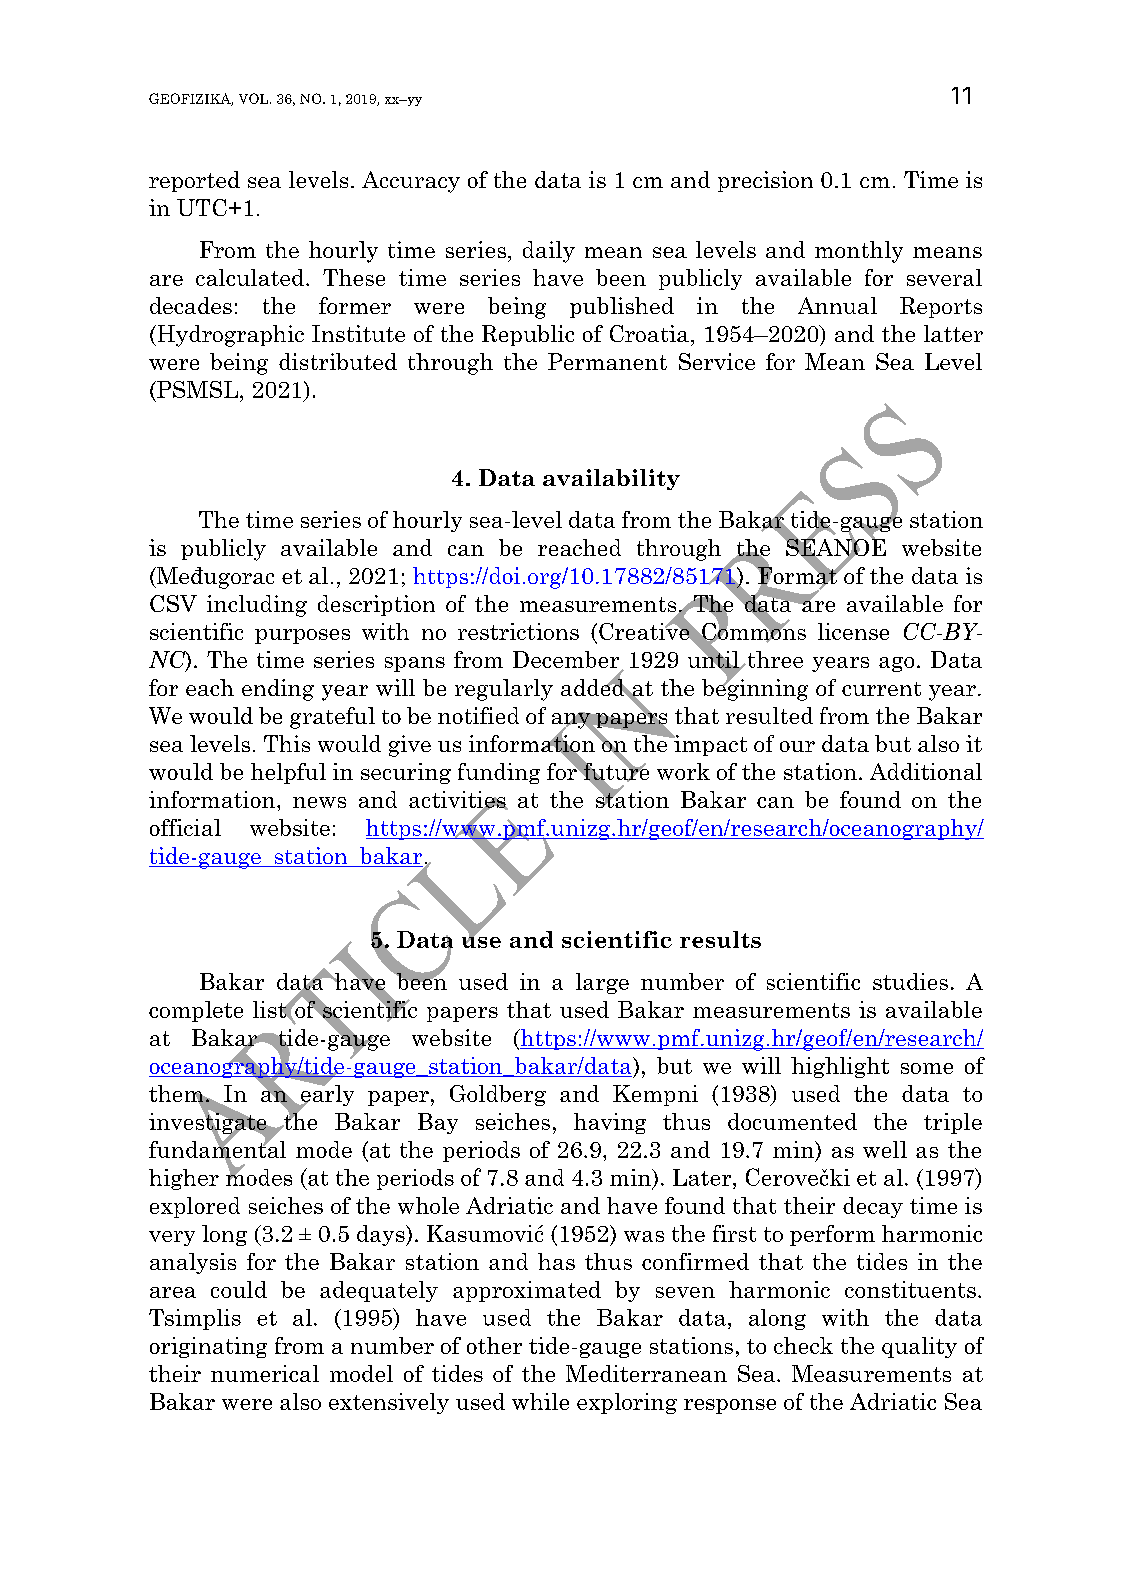 This page has height=1584, width=1122. What do you see at coordinates (257, 606) in the page?
I see `including` at bounding box center [257, 606].
